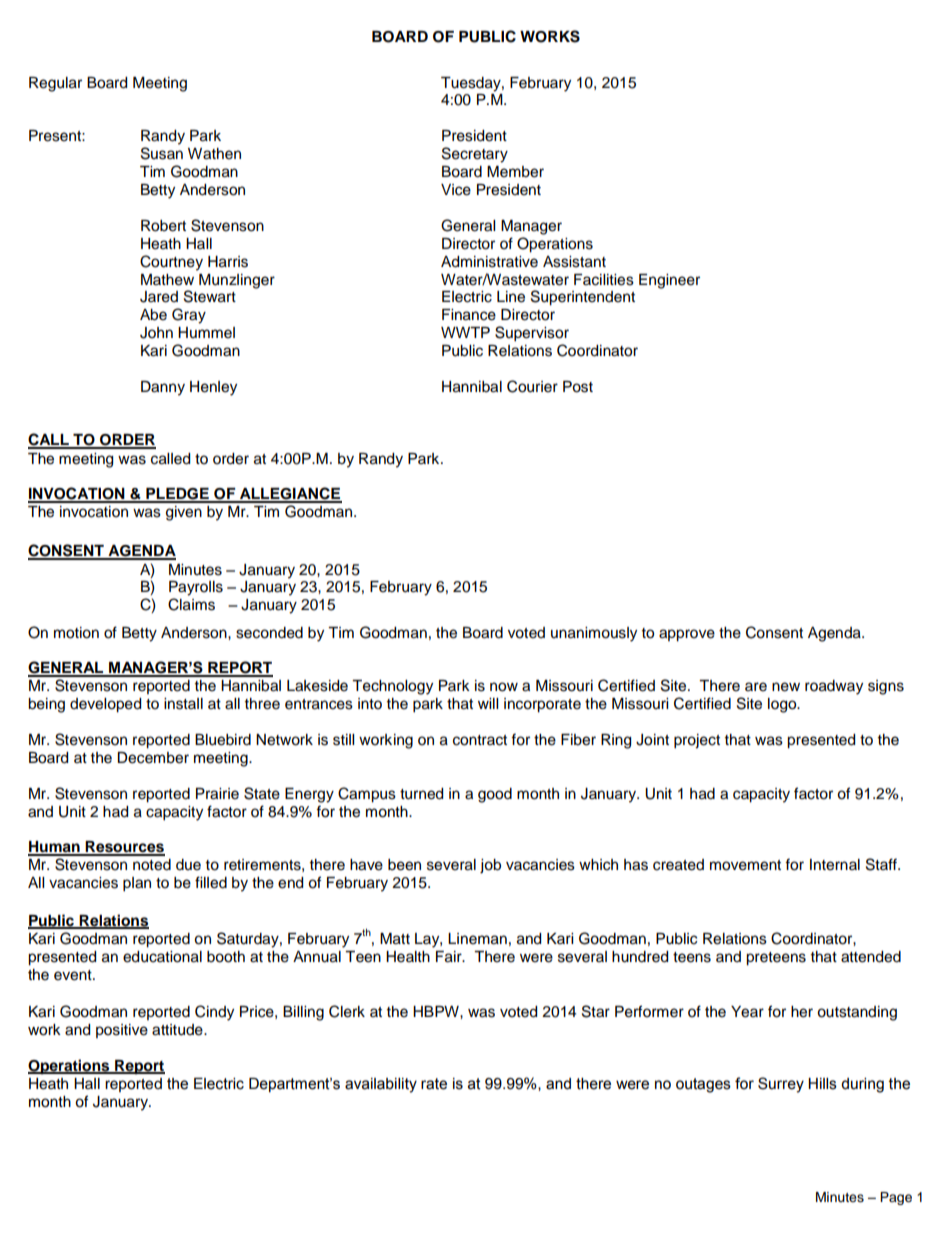  What do you see at coordinates (786, 687) in the page?
I see `new` at bounding box center [786, 687].
